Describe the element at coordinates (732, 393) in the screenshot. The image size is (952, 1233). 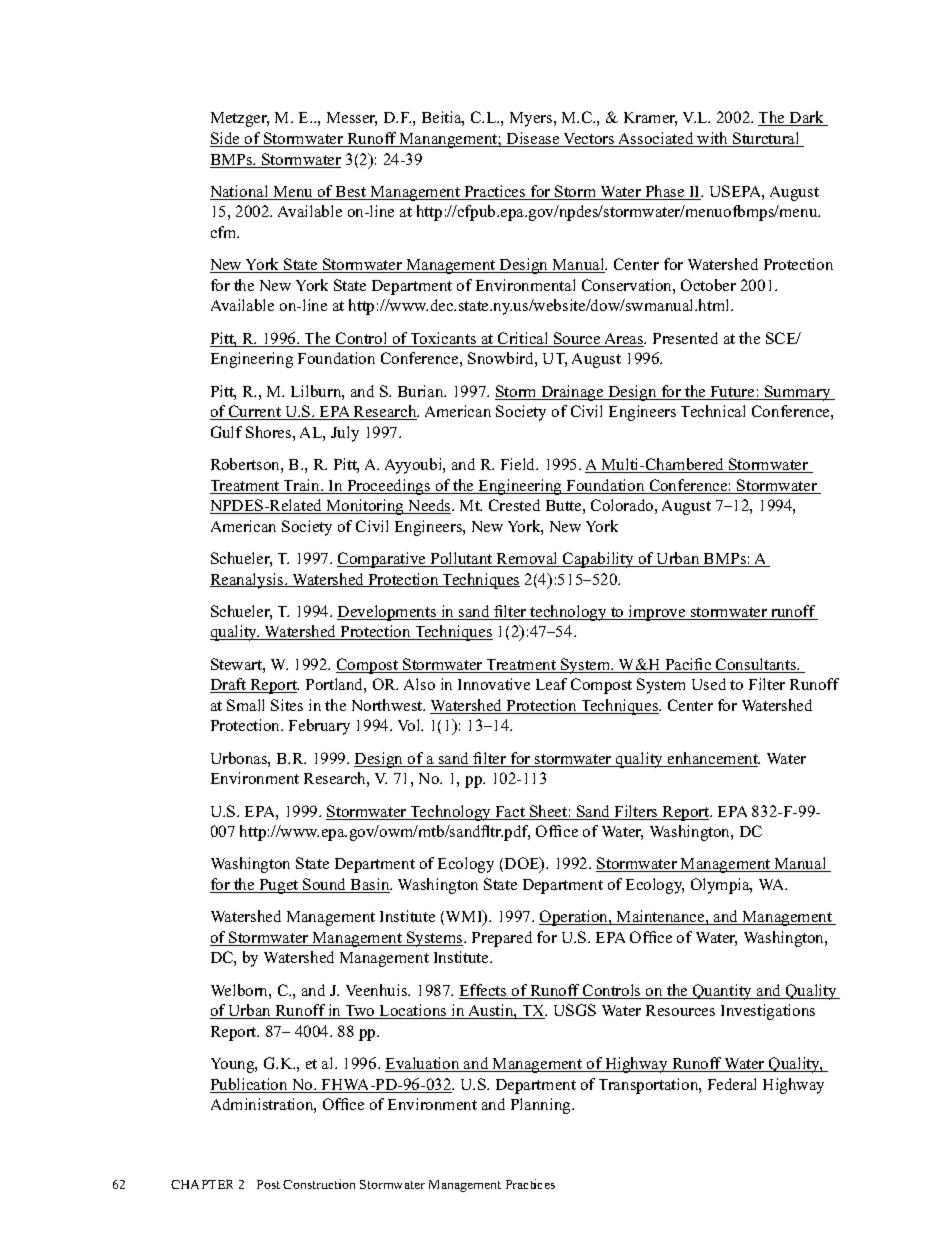
I see `Future` at that location.
